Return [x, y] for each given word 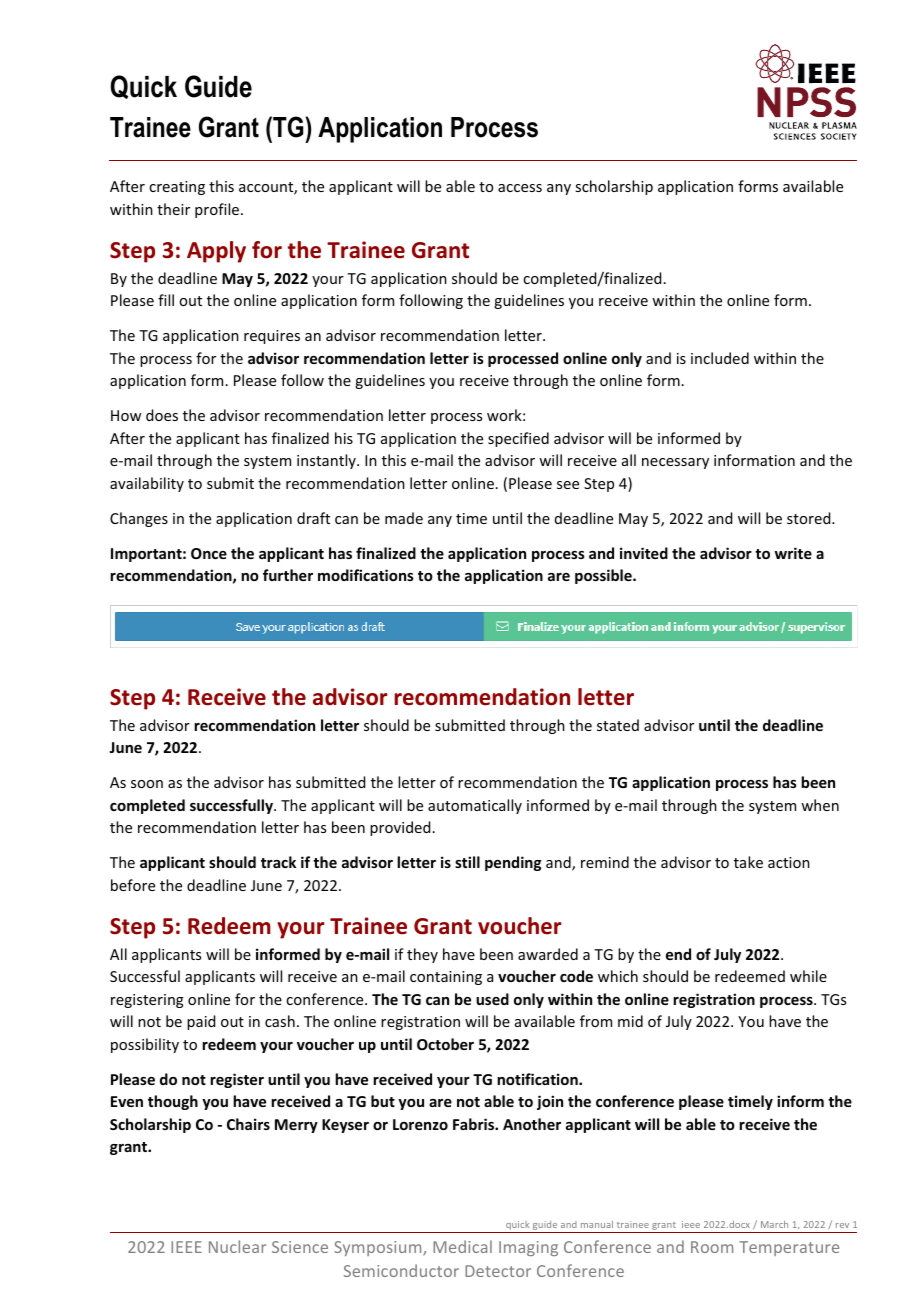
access [520, 188]
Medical [462, 1246]
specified [518, 439]
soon [147, 784]
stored [810, 518]
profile [218, 210]
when [820, 805]
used [492, 999]
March [774, 1224]
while [808, 976]
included [720, 358]
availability [147, 484]
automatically [475, 806]
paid [201, 1022]
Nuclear [237, 1246]
